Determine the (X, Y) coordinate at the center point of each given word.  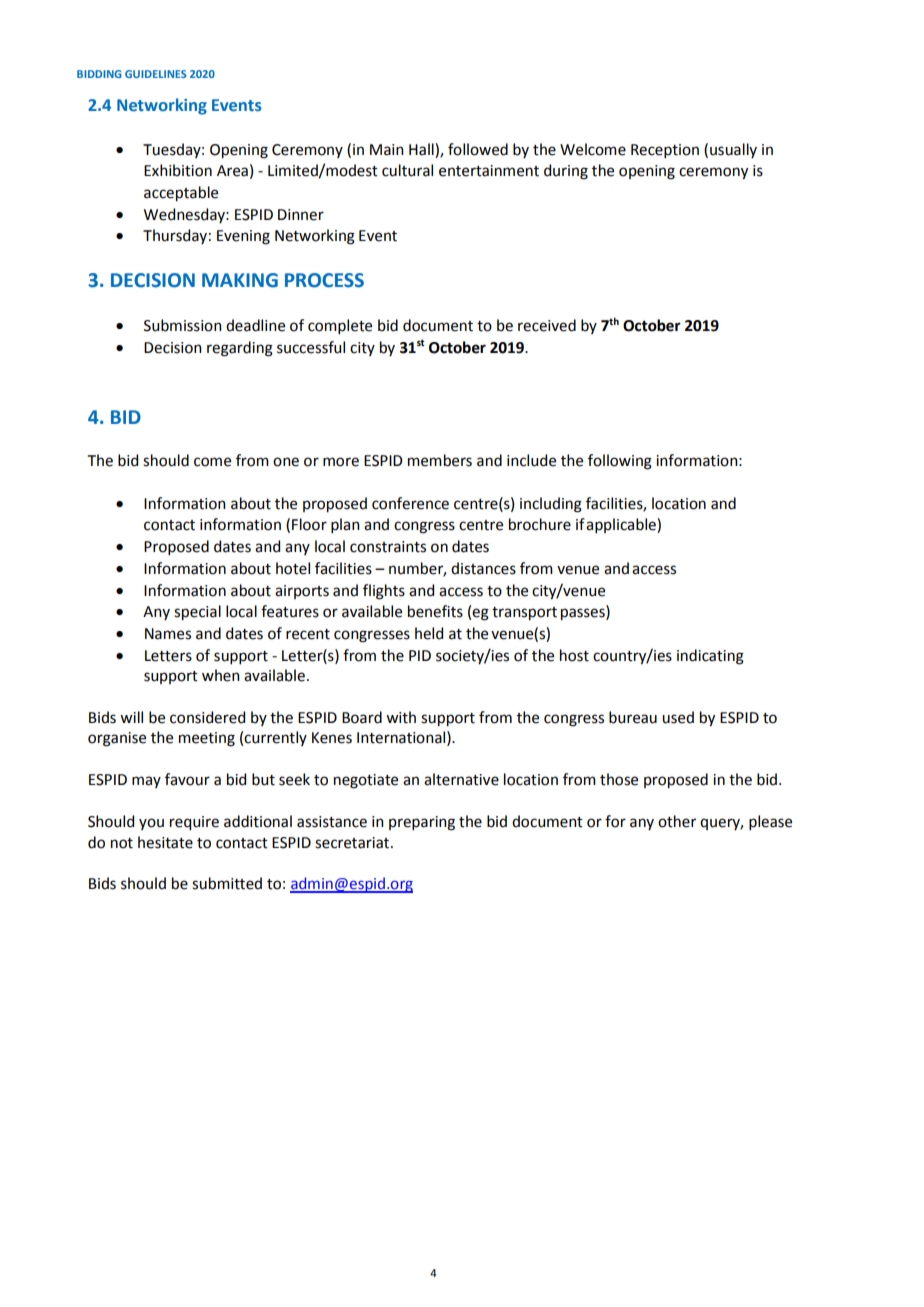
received (547, 325)
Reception (665, 151)
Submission (183, 325)
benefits (435, 611)
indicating (710, 657)
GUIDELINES (156, 74)
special (197, 613)
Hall (422, 149)
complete (340, 326)
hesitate (165, 842)
